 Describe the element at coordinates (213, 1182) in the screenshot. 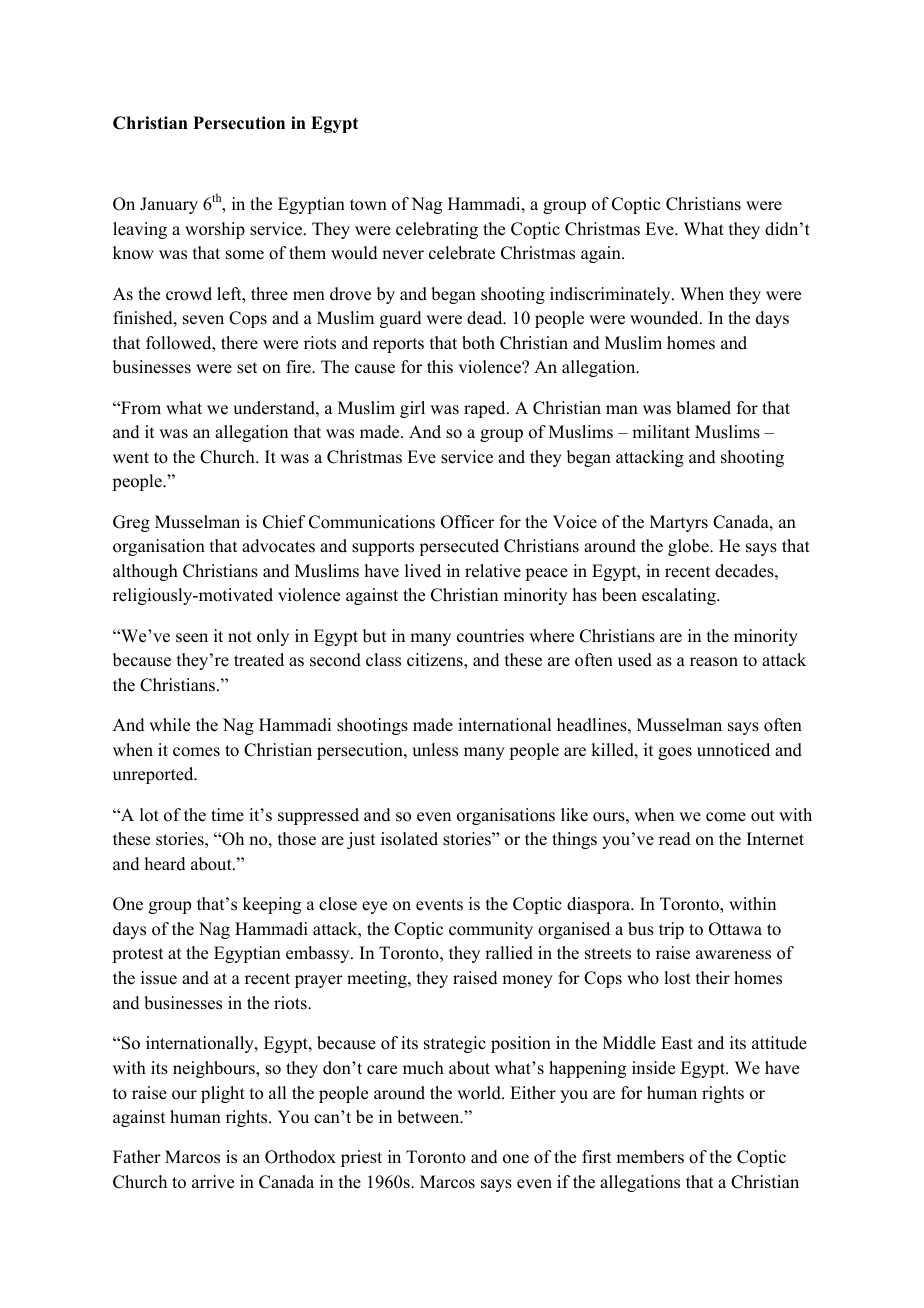

I see `arrive` at that location.
